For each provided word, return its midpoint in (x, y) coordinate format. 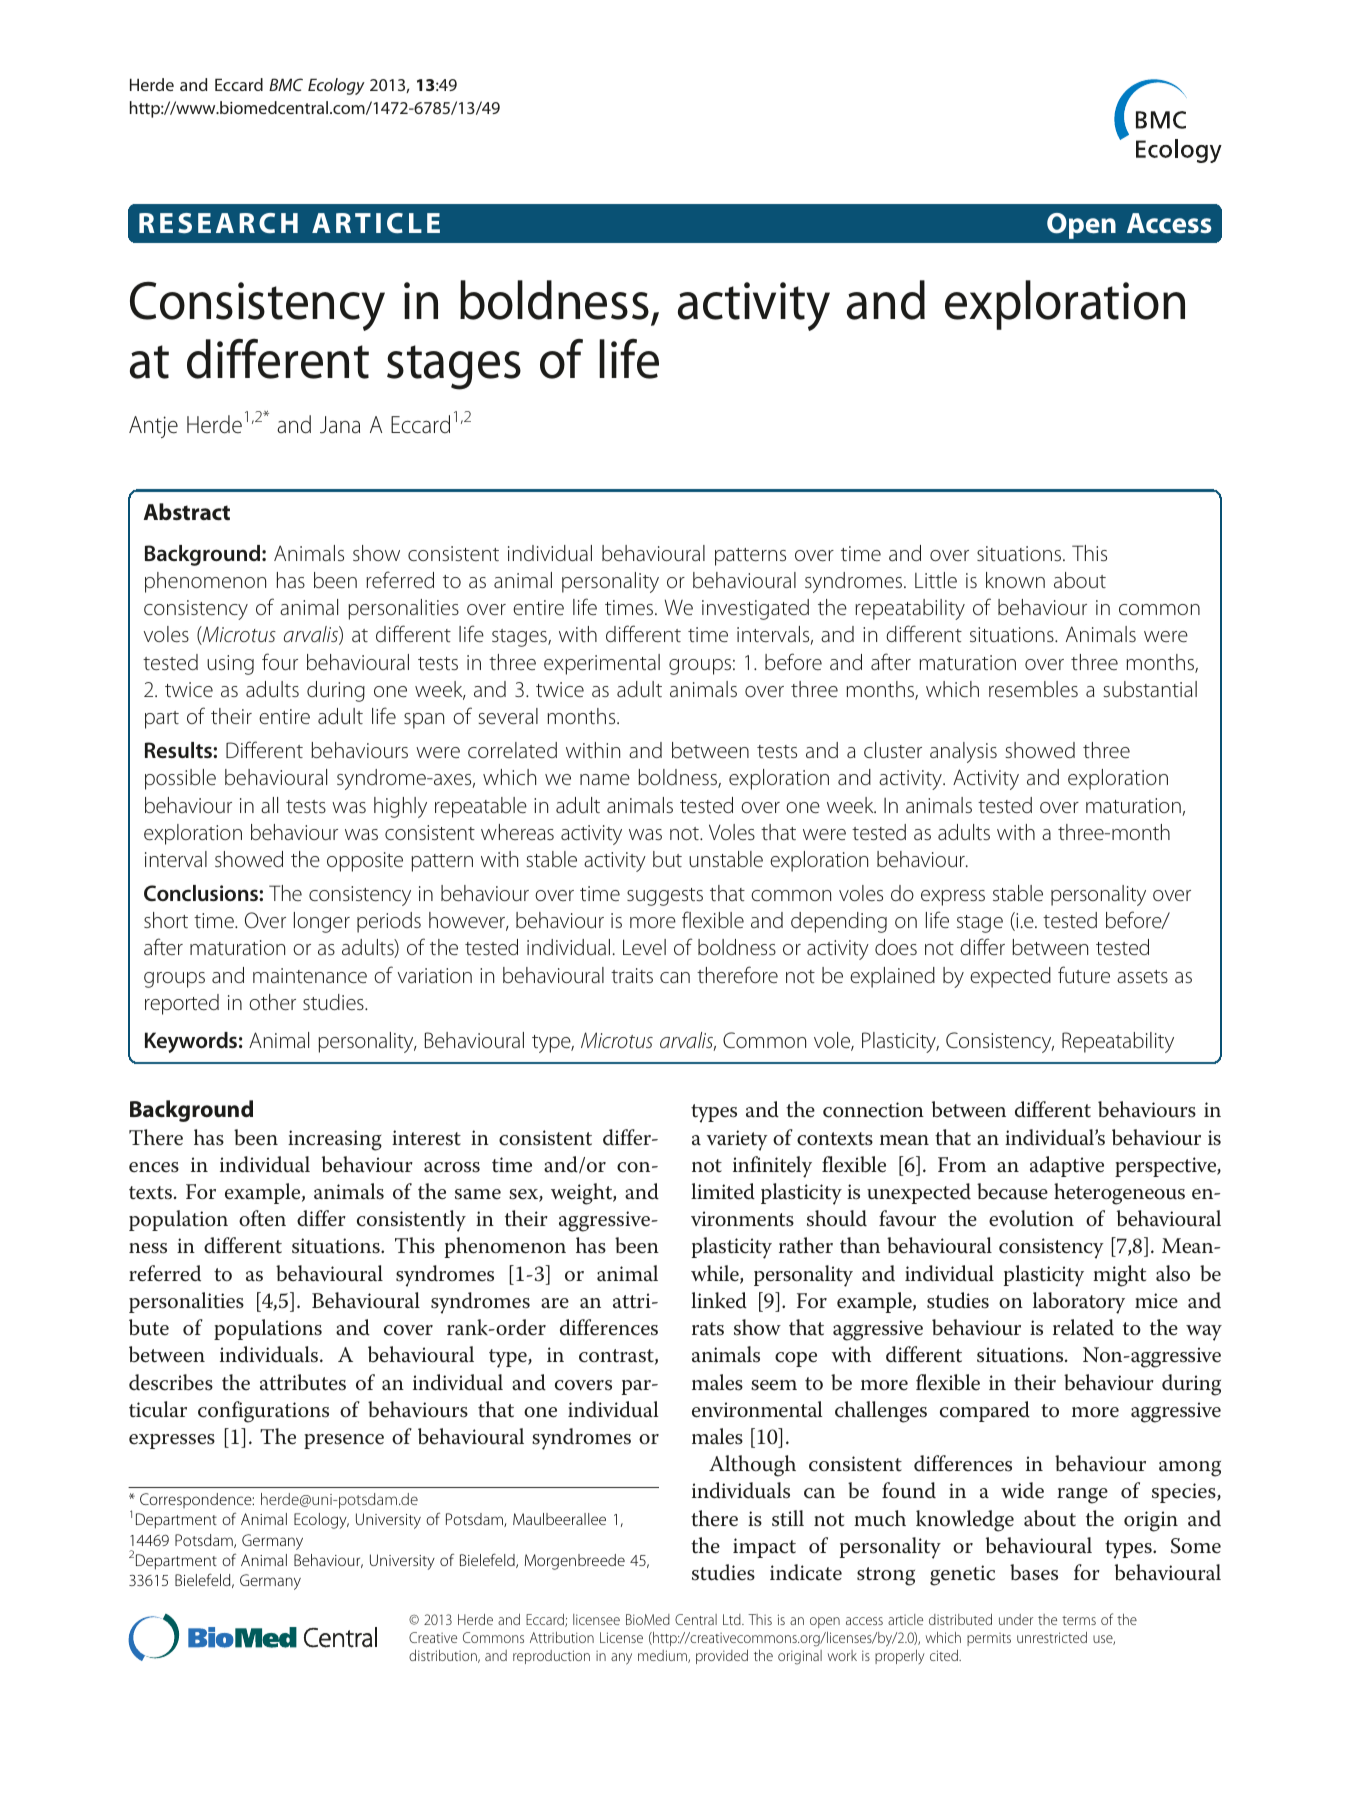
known (1015, 580)
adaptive (1067, 1166)
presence (344, 1441)
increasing (335, 1140)
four (280, 662)
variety (737, 1140)
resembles (1033, 689)
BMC (286, 84)
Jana (340, 425)
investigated (755, 609)
